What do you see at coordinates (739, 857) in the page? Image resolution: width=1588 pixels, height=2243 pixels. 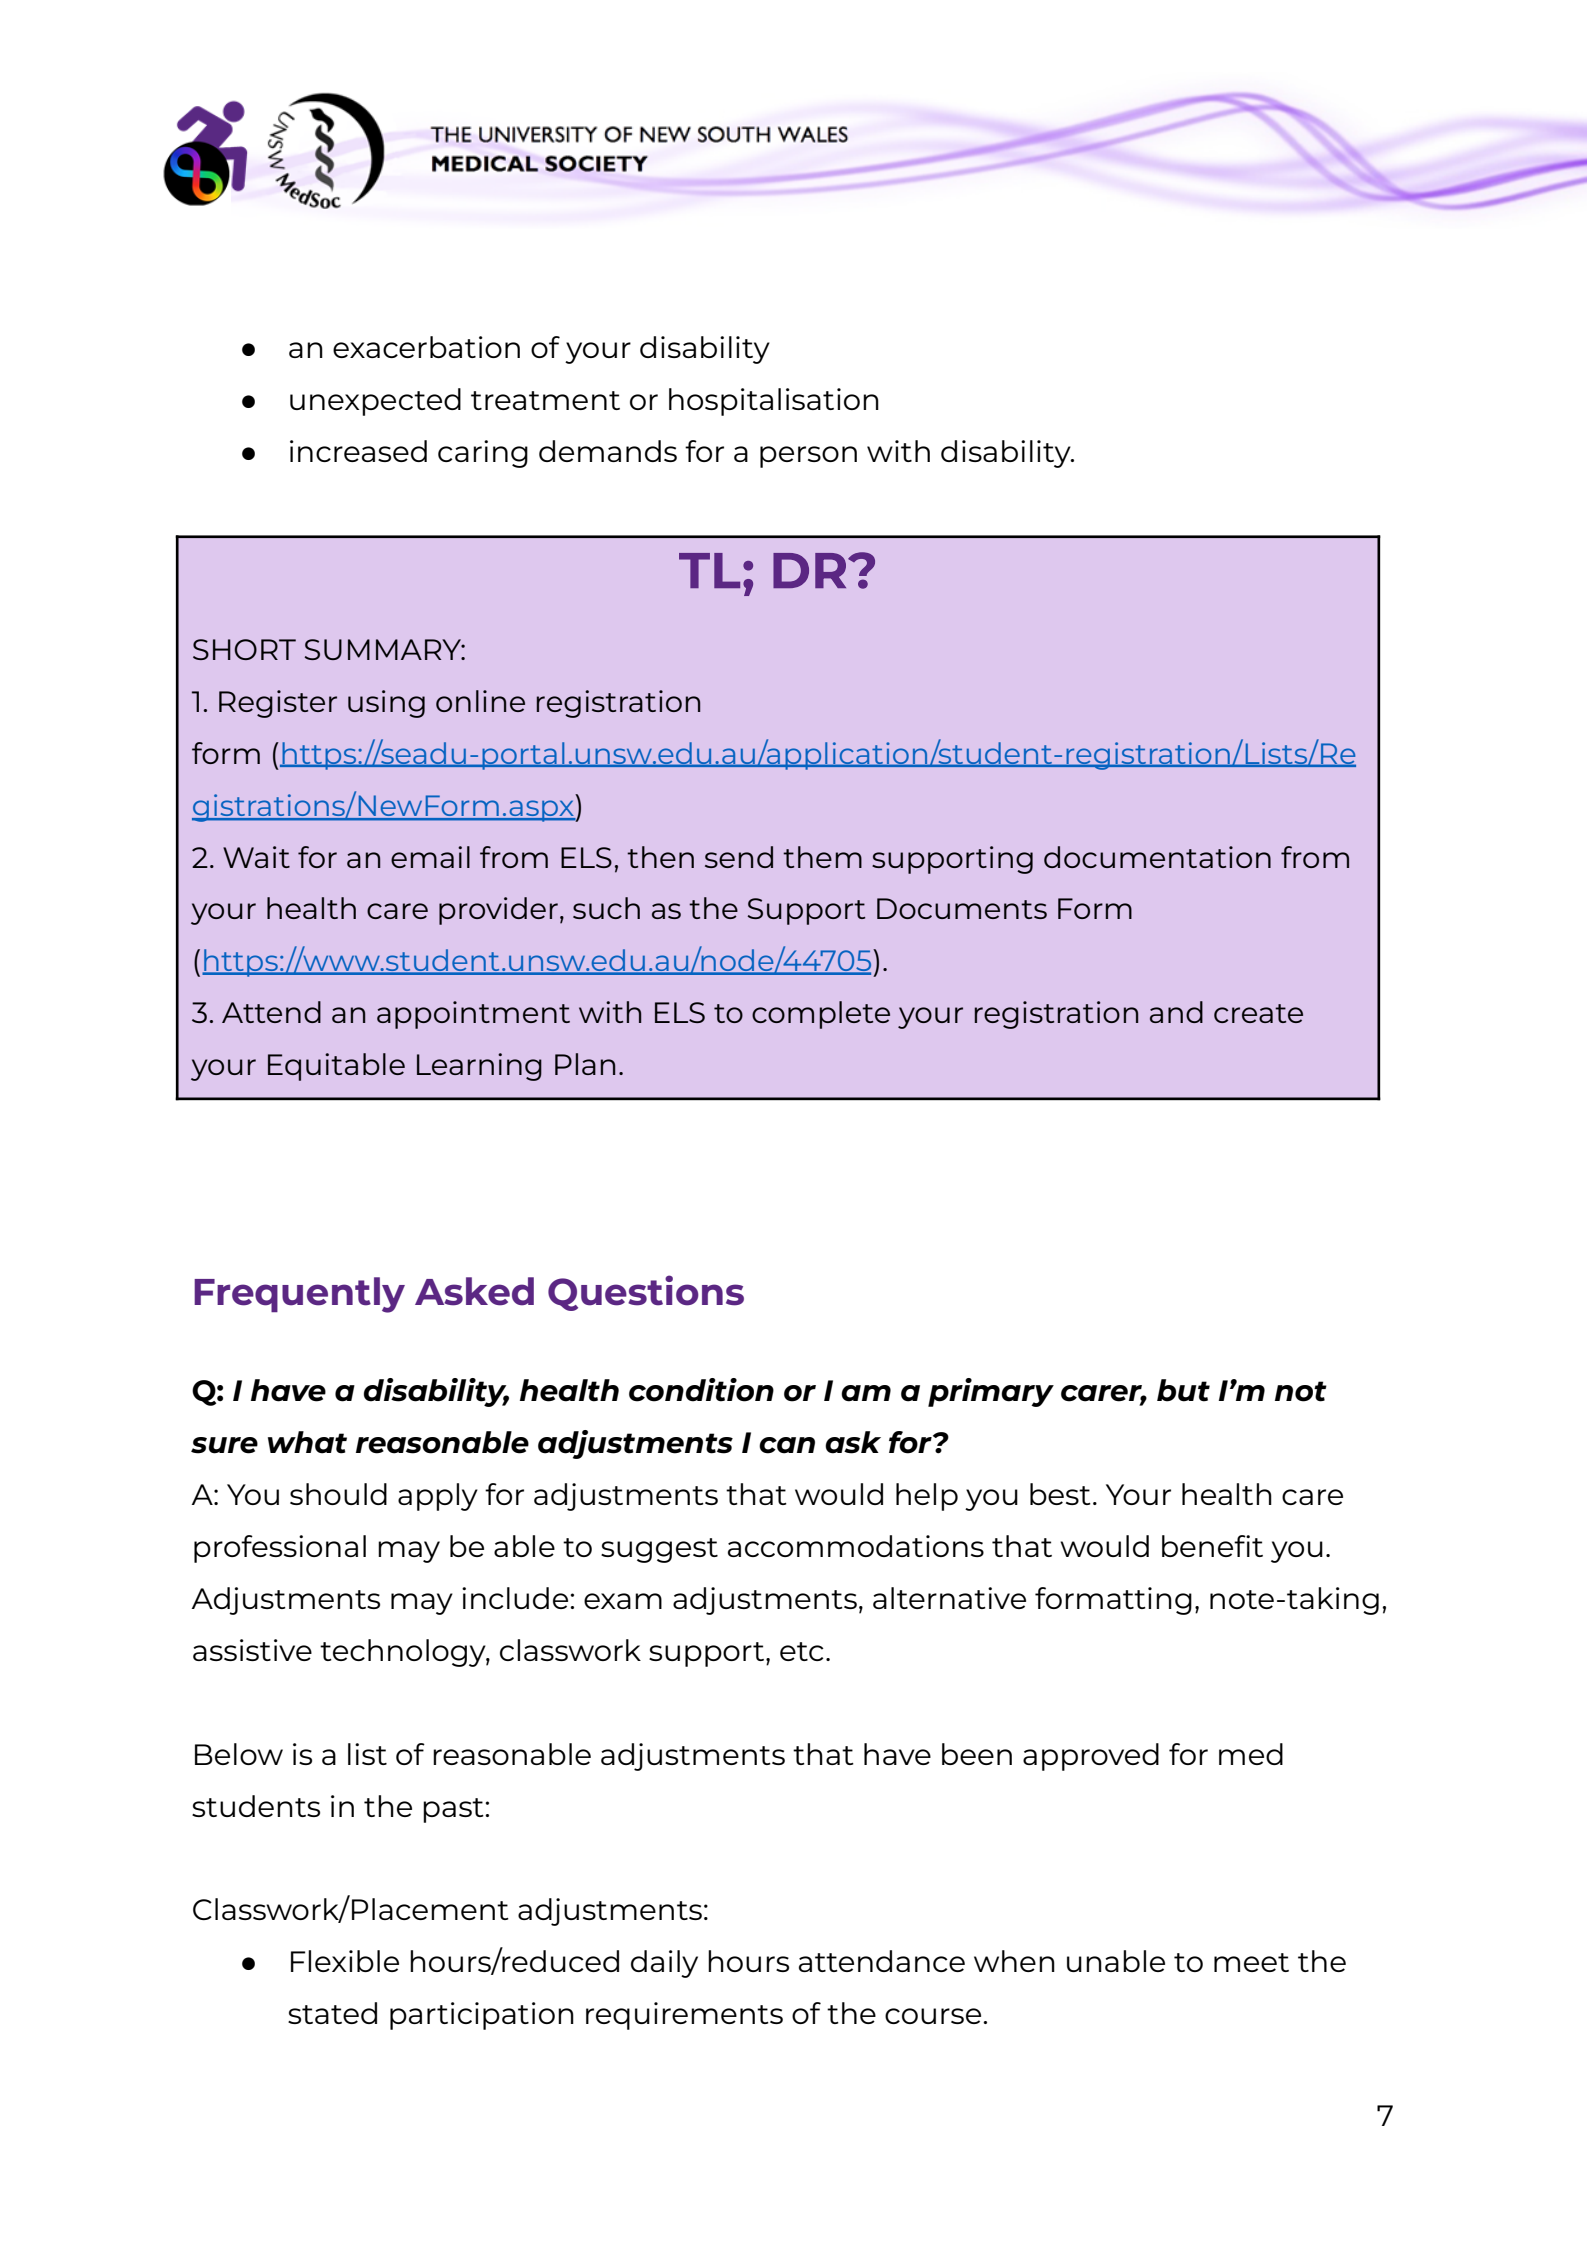 I see `send` at bounding box center [739, 857].
